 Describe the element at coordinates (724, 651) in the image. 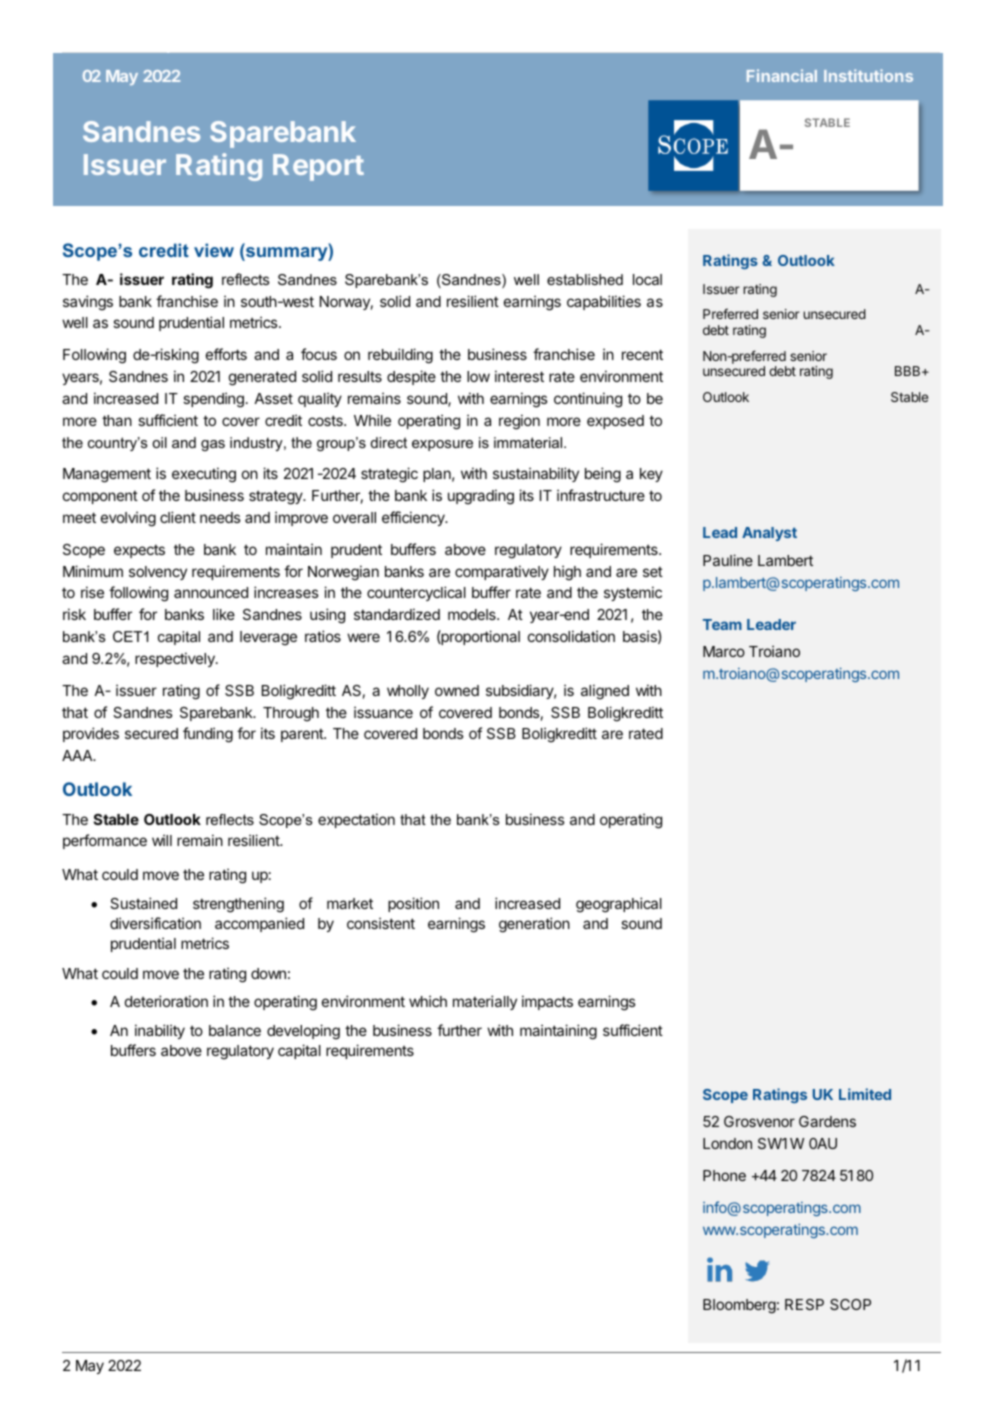

I see `Marco` at that location.
